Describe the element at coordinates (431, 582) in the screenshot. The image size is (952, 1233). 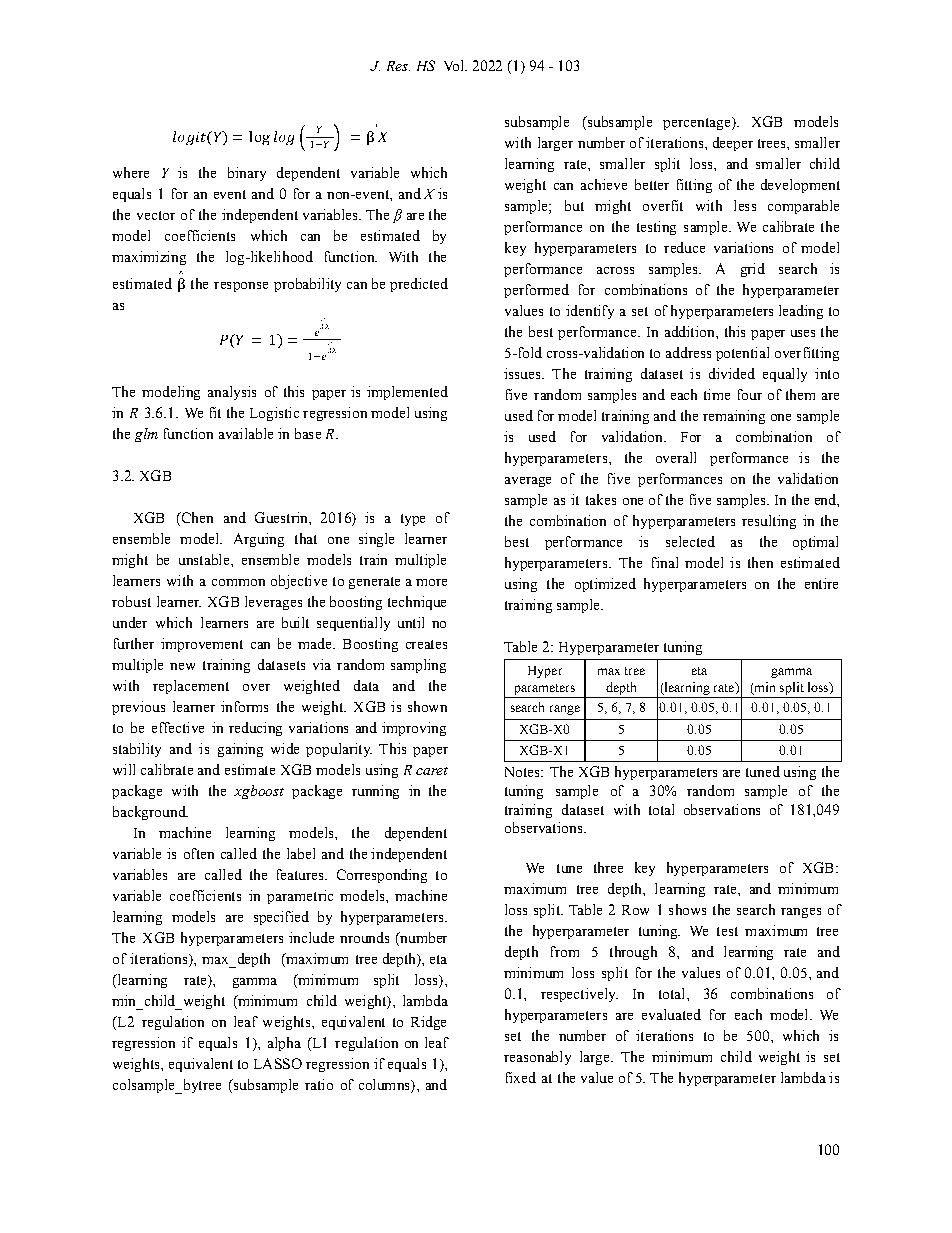
I see `more` at that location.
